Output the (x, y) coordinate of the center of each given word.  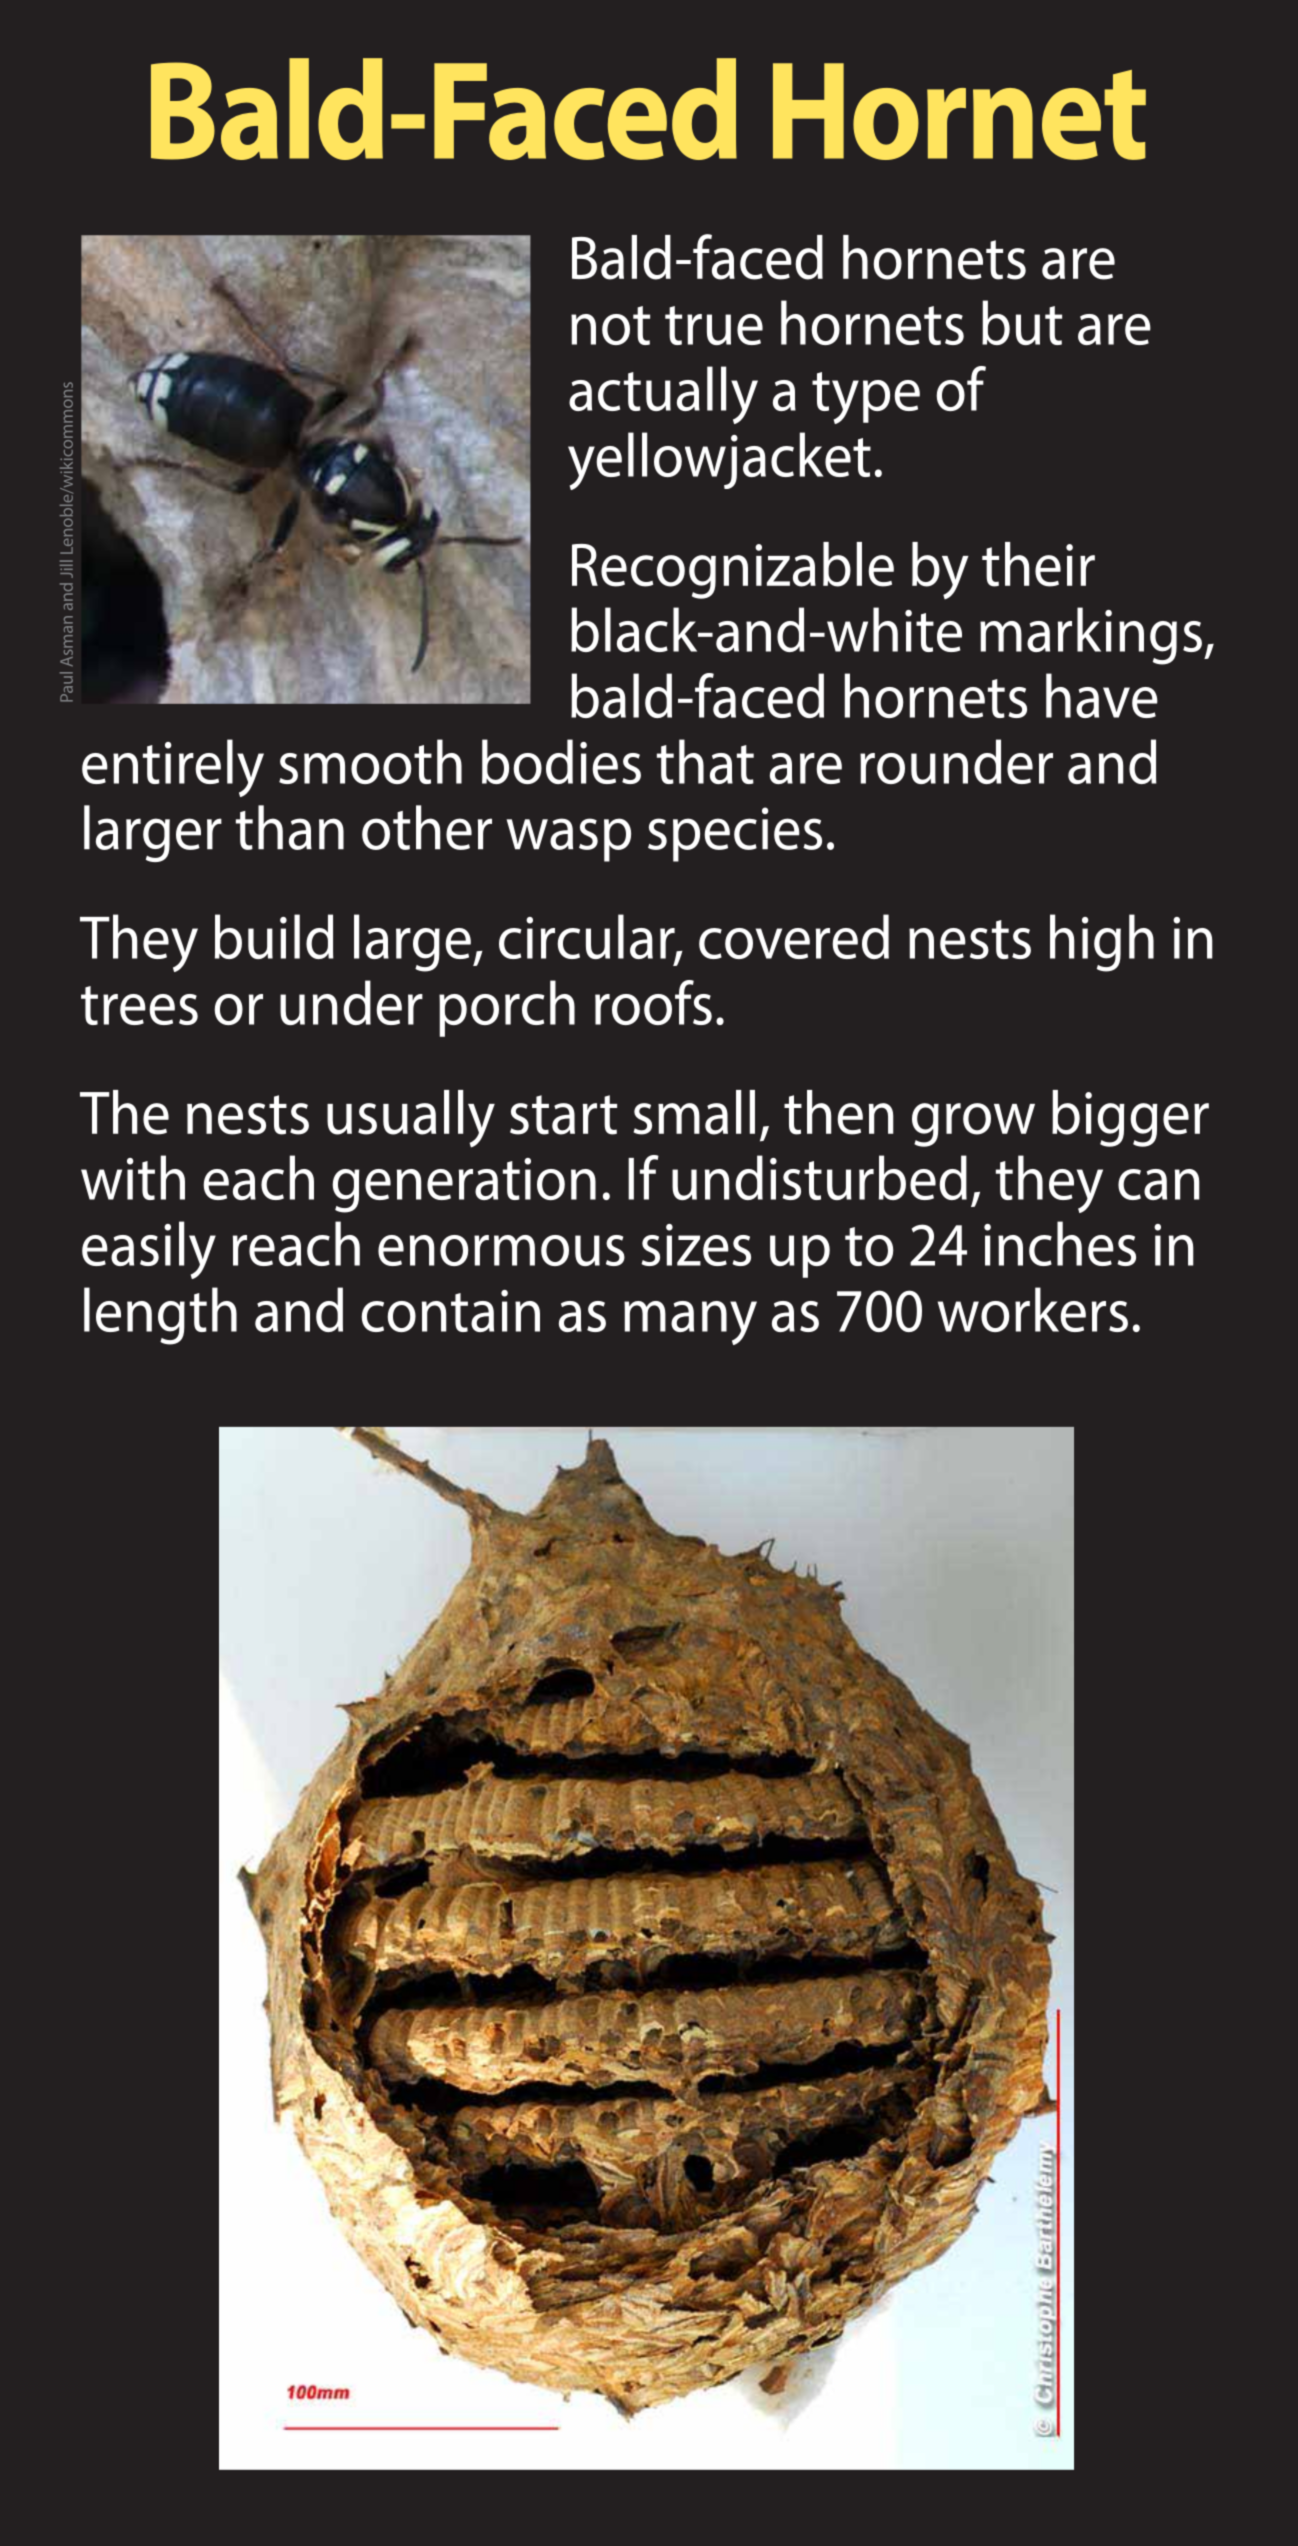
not (610, 325)
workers (1033, 1309)
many (690, 1323)
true (714, 325)
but (1022, 322)
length (160, 1316)
